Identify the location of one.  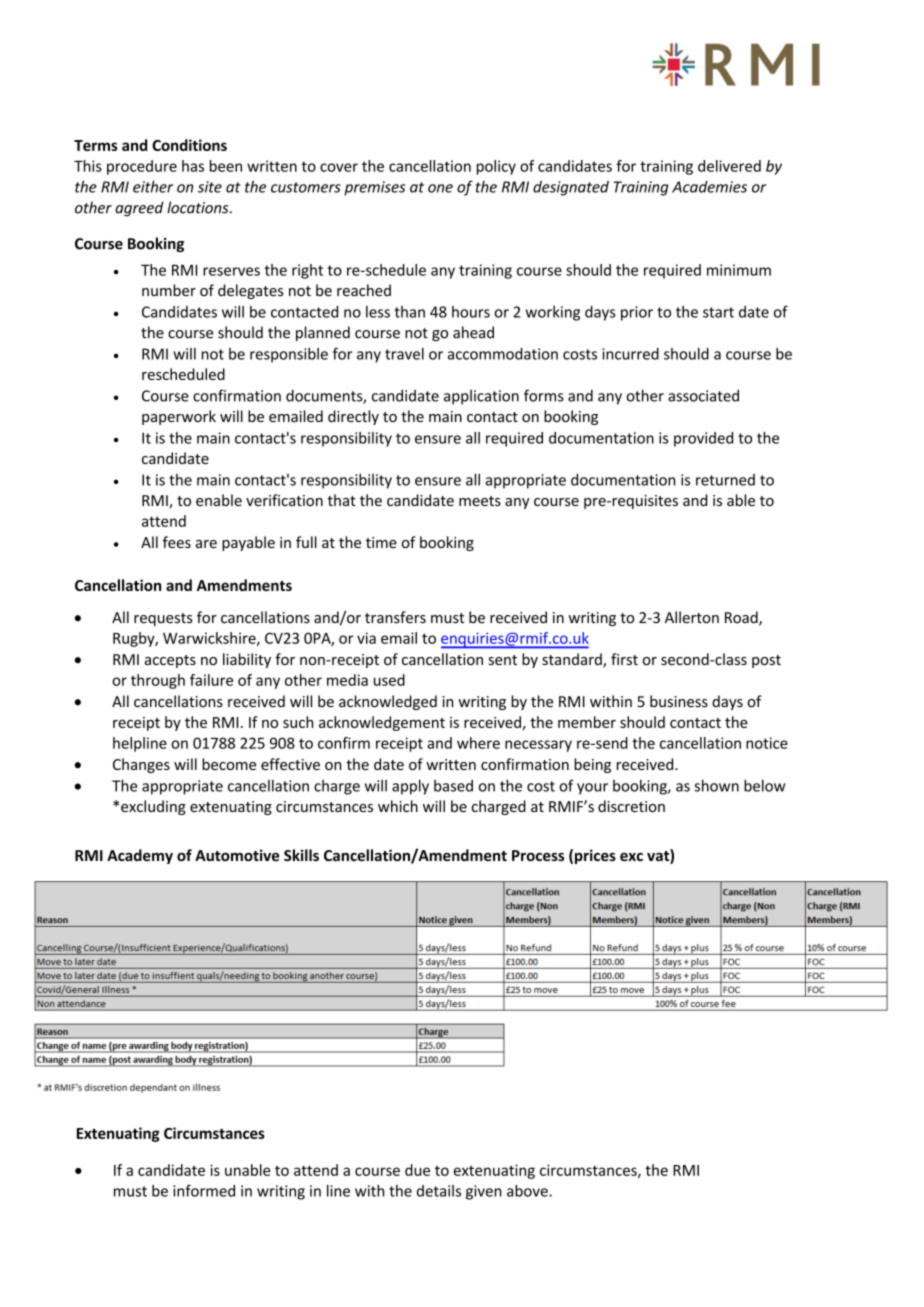
(440, 188).
